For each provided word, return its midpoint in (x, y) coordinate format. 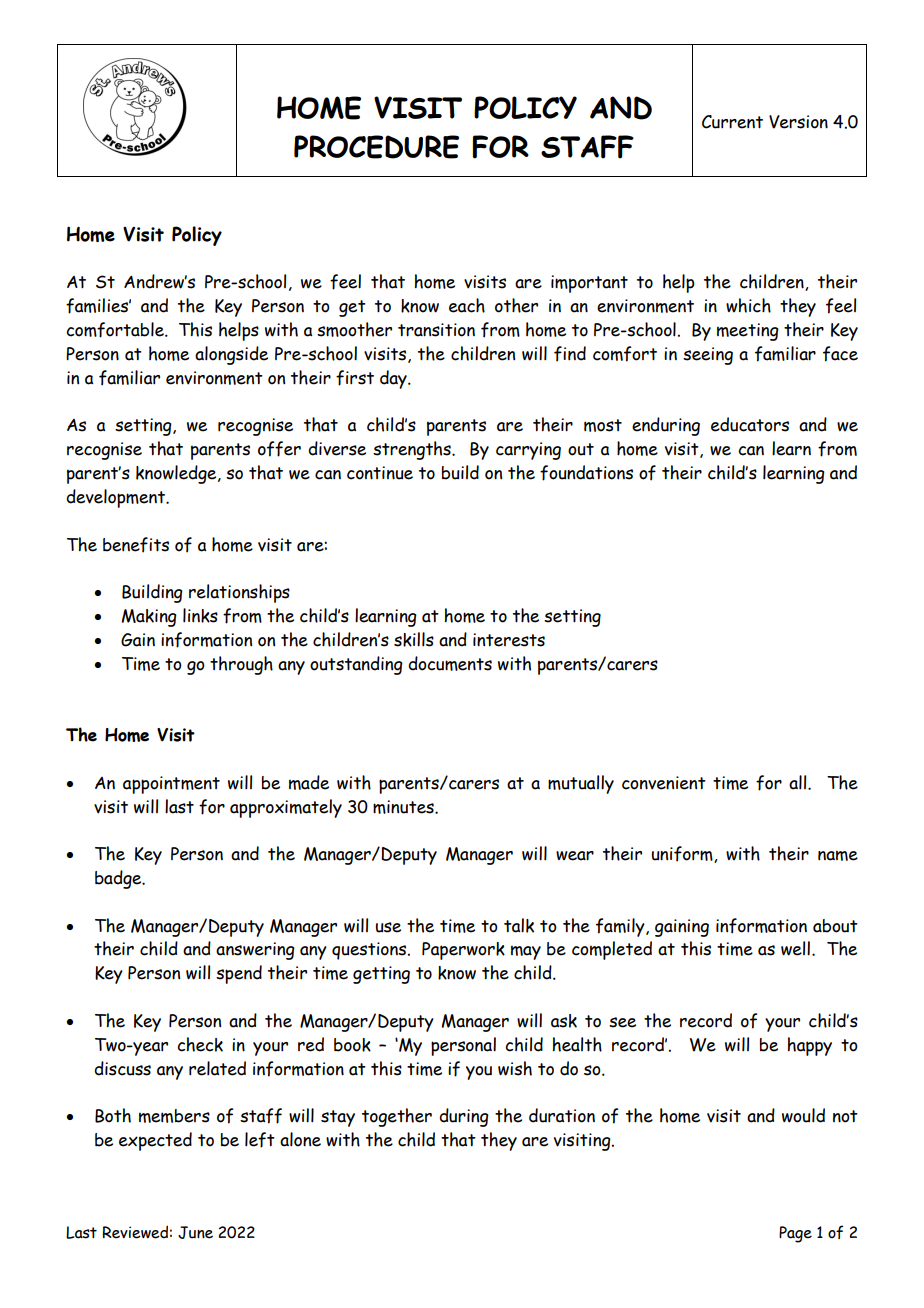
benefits (136, 545)
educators (750, 424)
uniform (683, 854)
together (397, 1117)
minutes (404, 807)
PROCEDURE (376, 147)
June (195, 1232)
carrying (528, 451)
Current (732, 122)
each (467, 305)
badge (119, 879)
